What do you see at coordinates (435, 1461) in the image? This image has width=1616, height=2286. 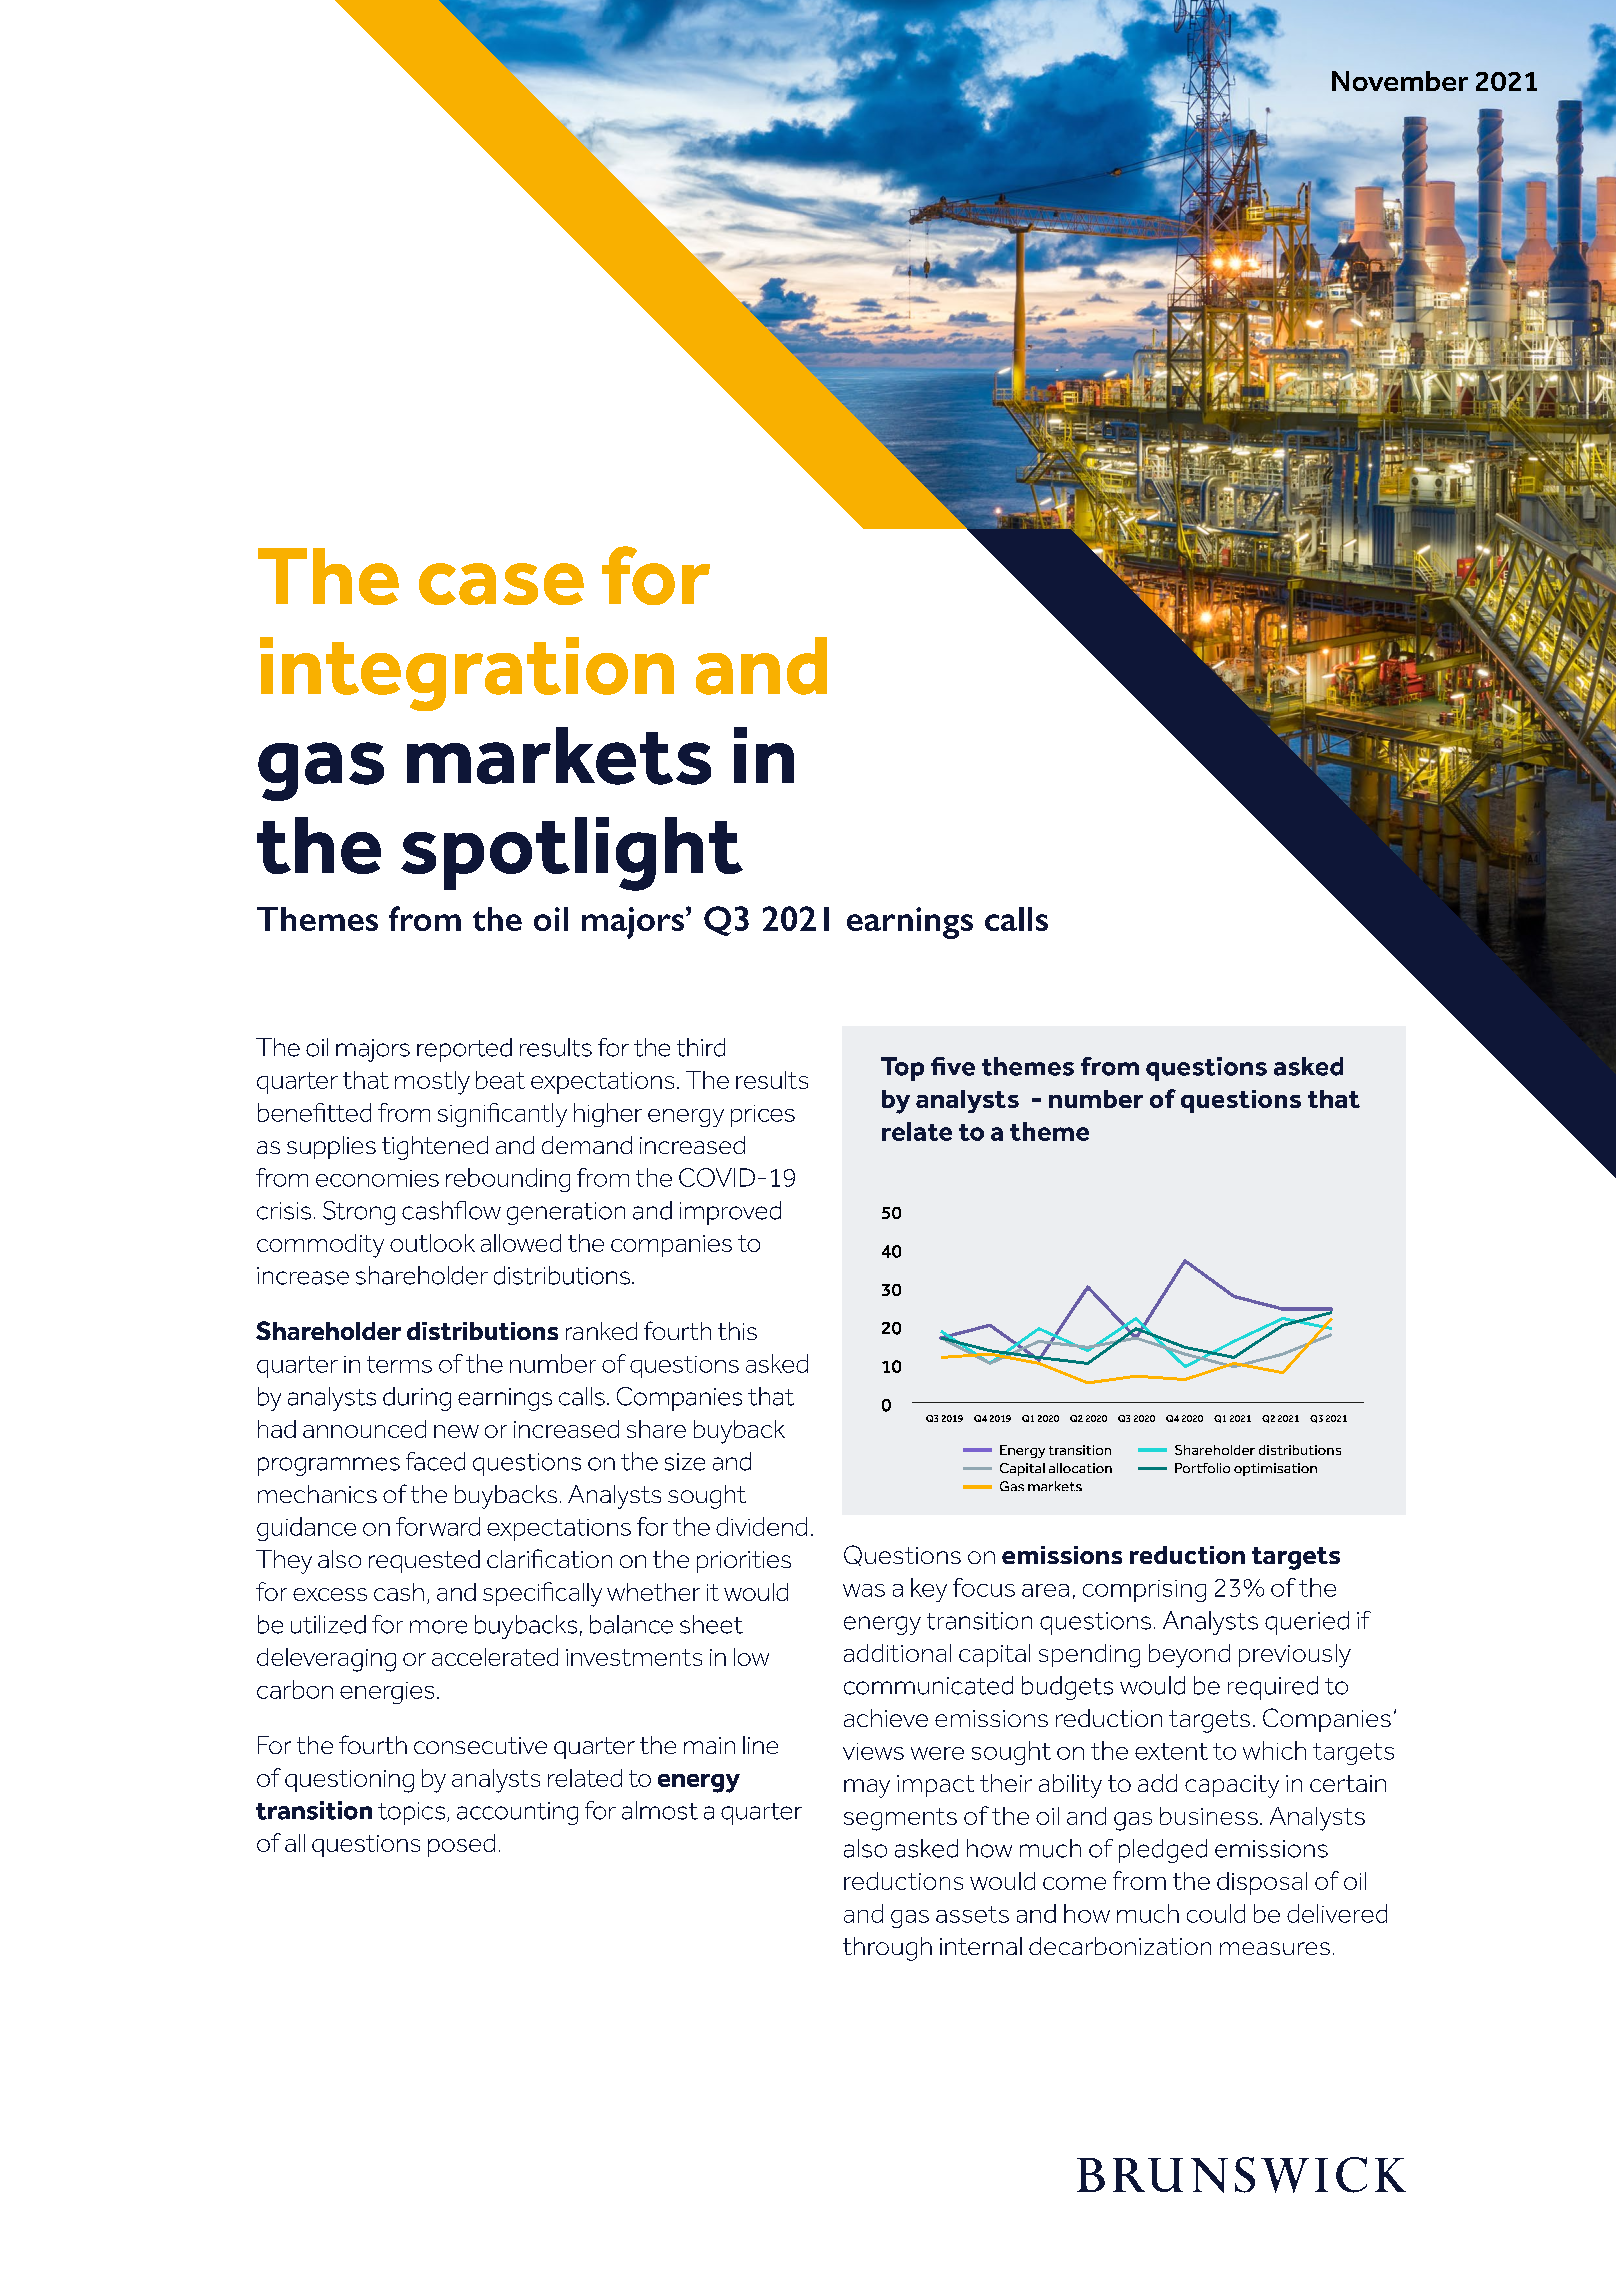 I see `faced` at bounding box center [435, 1461].
